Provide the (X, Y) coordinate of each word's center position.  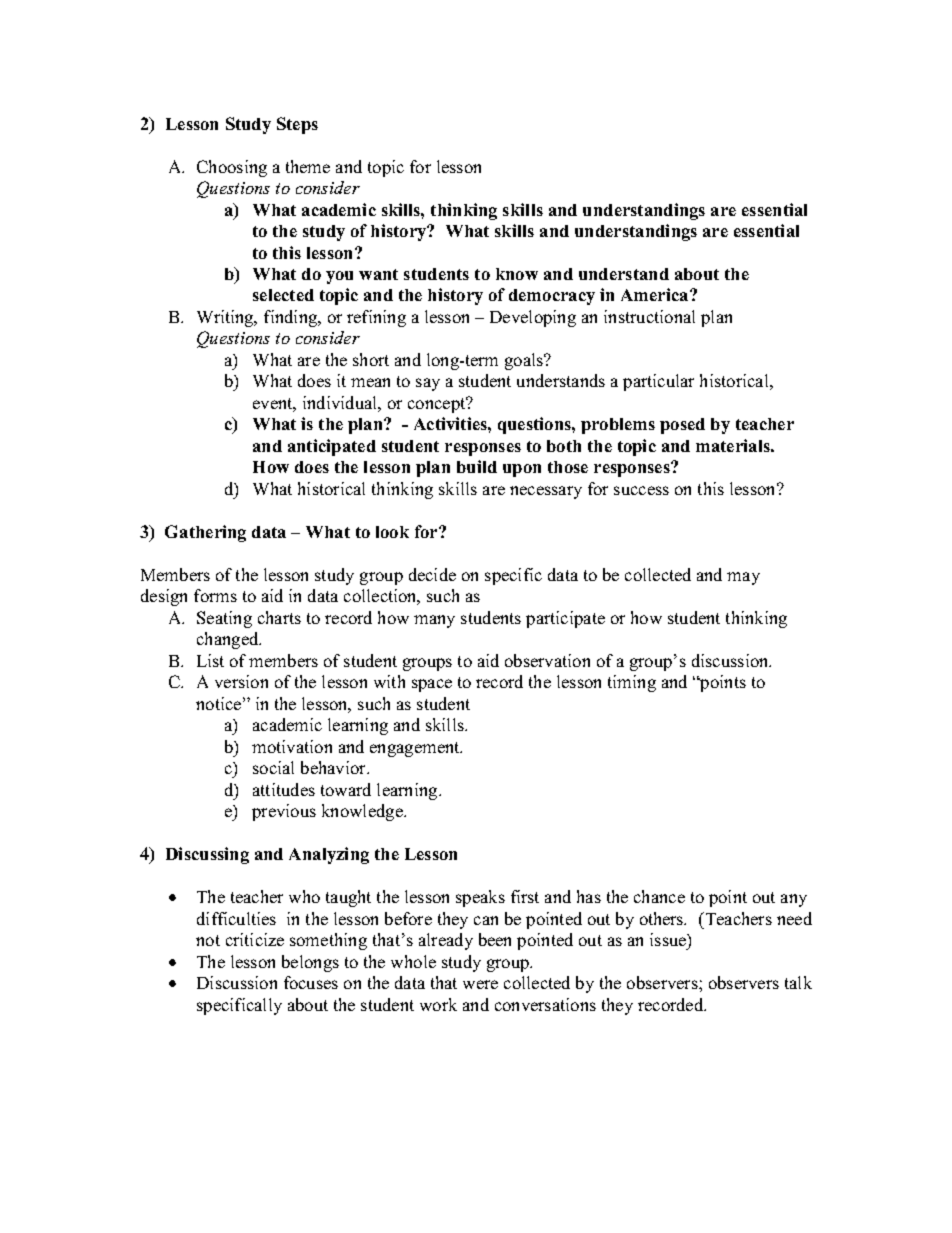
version (241, 681)
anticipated (332, 447)
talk (798, 982)
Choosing (232, 168)
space (432, 685)
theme (308, 166)
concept (438, 405)
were (480, 984)
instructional (649, 316)
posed (682, 426)
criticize (255, 939)
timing (632, 683)
